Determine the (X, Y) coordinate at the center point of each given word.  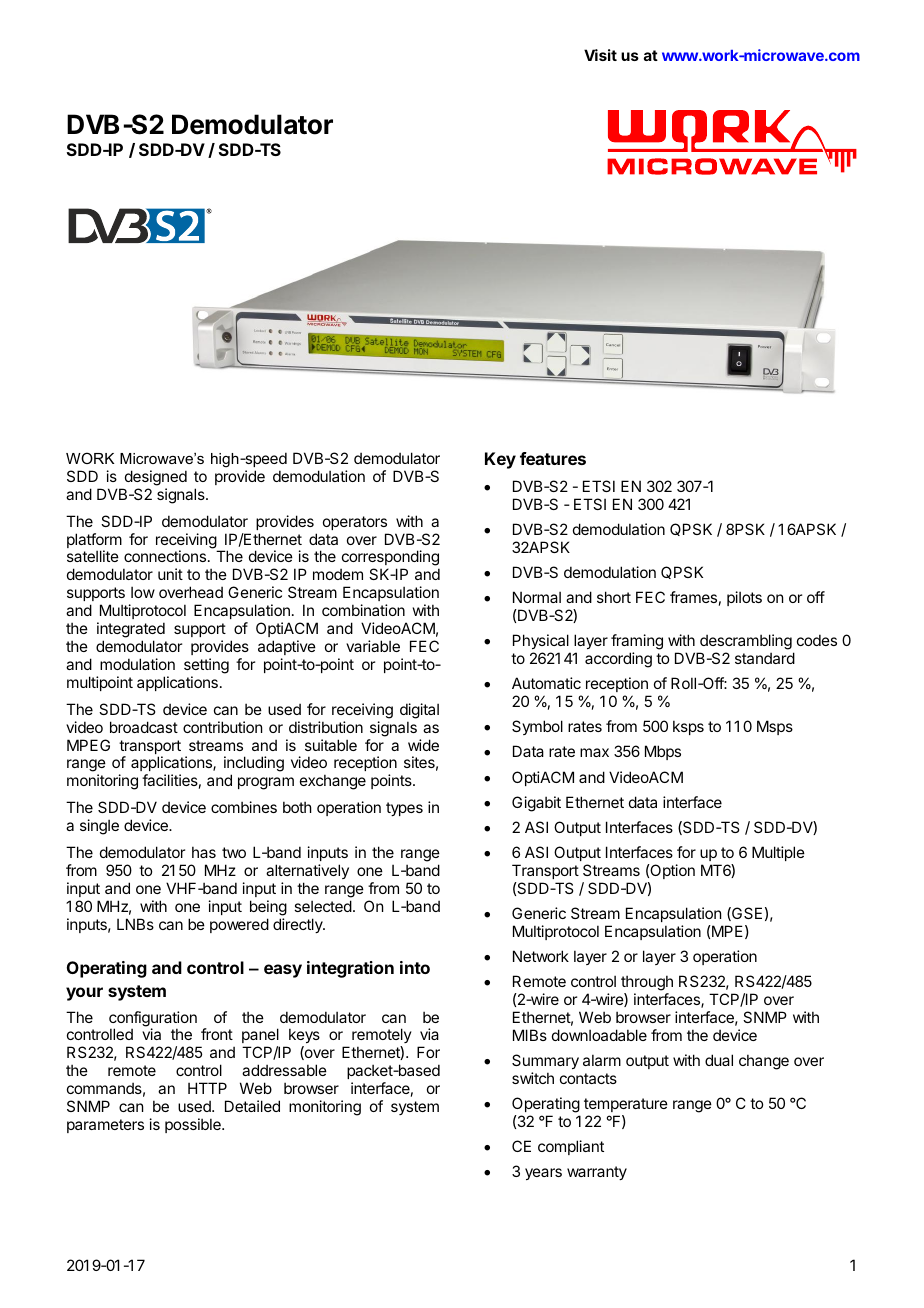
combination (363, 610)
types (404, 809)
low (143, 592)
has (204, 852)
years (543, 1174)
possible (194, 1125)
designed (156, 478)
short (614, 597)
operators (355, 523)
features (553, 458)
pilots (744, 598)
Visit (600, 55)
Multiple (778, 853)
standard (765, 658)
